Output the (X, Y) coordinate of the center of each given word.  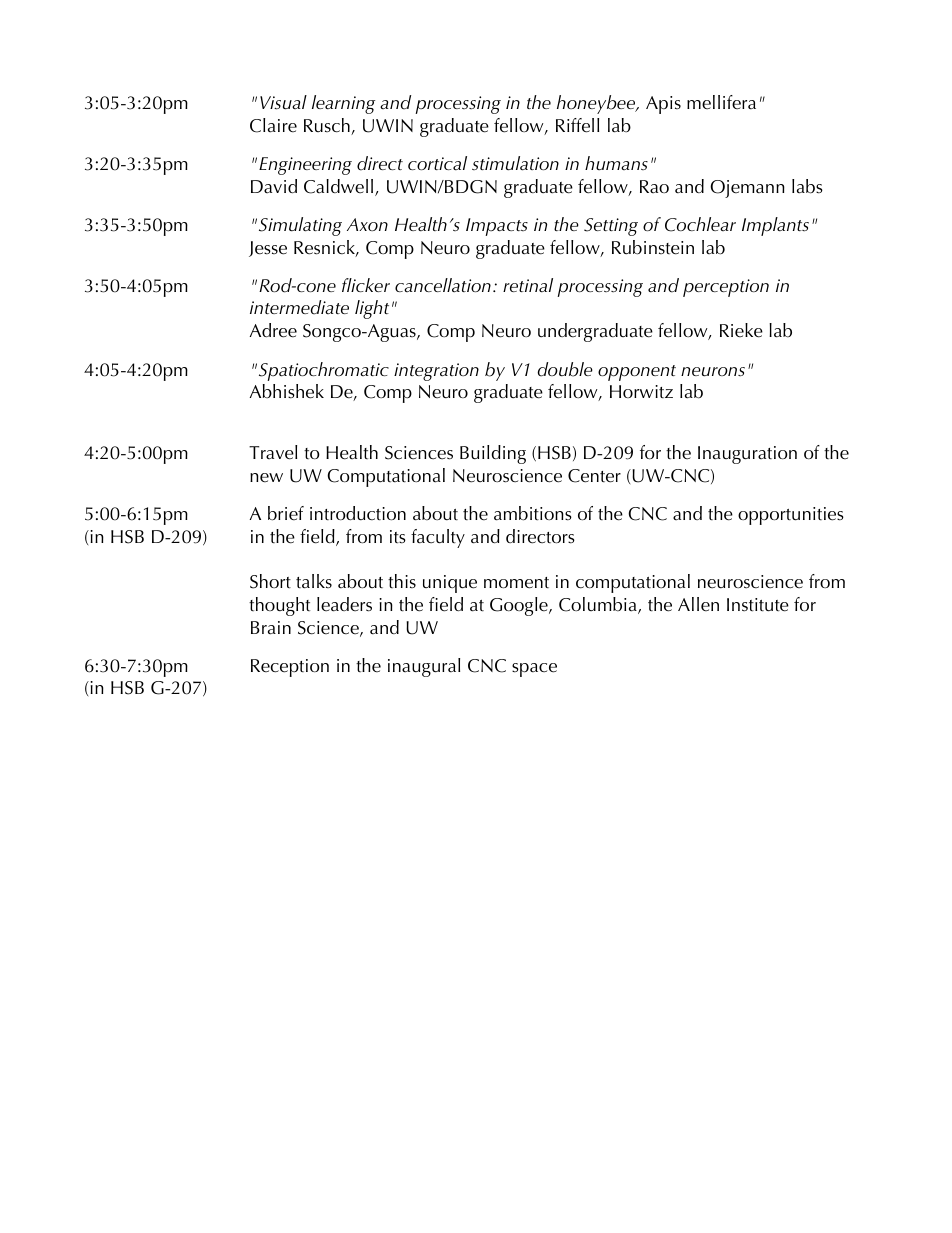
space (534, 670)
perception (726, 288)
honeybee (597, 104)
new (266, 478)
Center (594, 476)
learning (343, 104)
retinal (528, 285)
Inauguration (747, 455)
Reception (290, 668)
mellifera (721, 102)
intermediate (299, 307)
